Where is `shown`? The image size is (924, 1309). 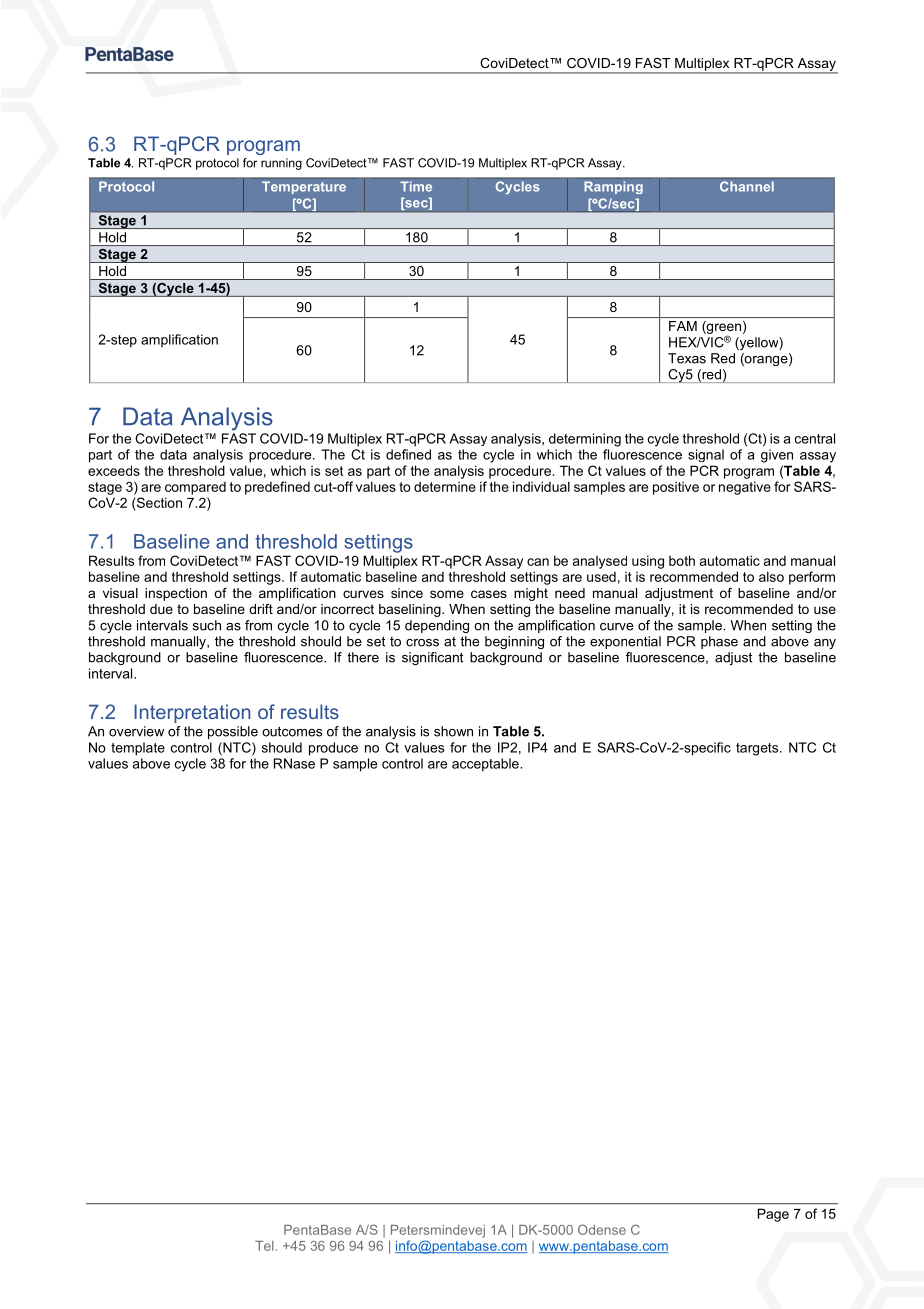
shown is located at coordinates (453, 731).
